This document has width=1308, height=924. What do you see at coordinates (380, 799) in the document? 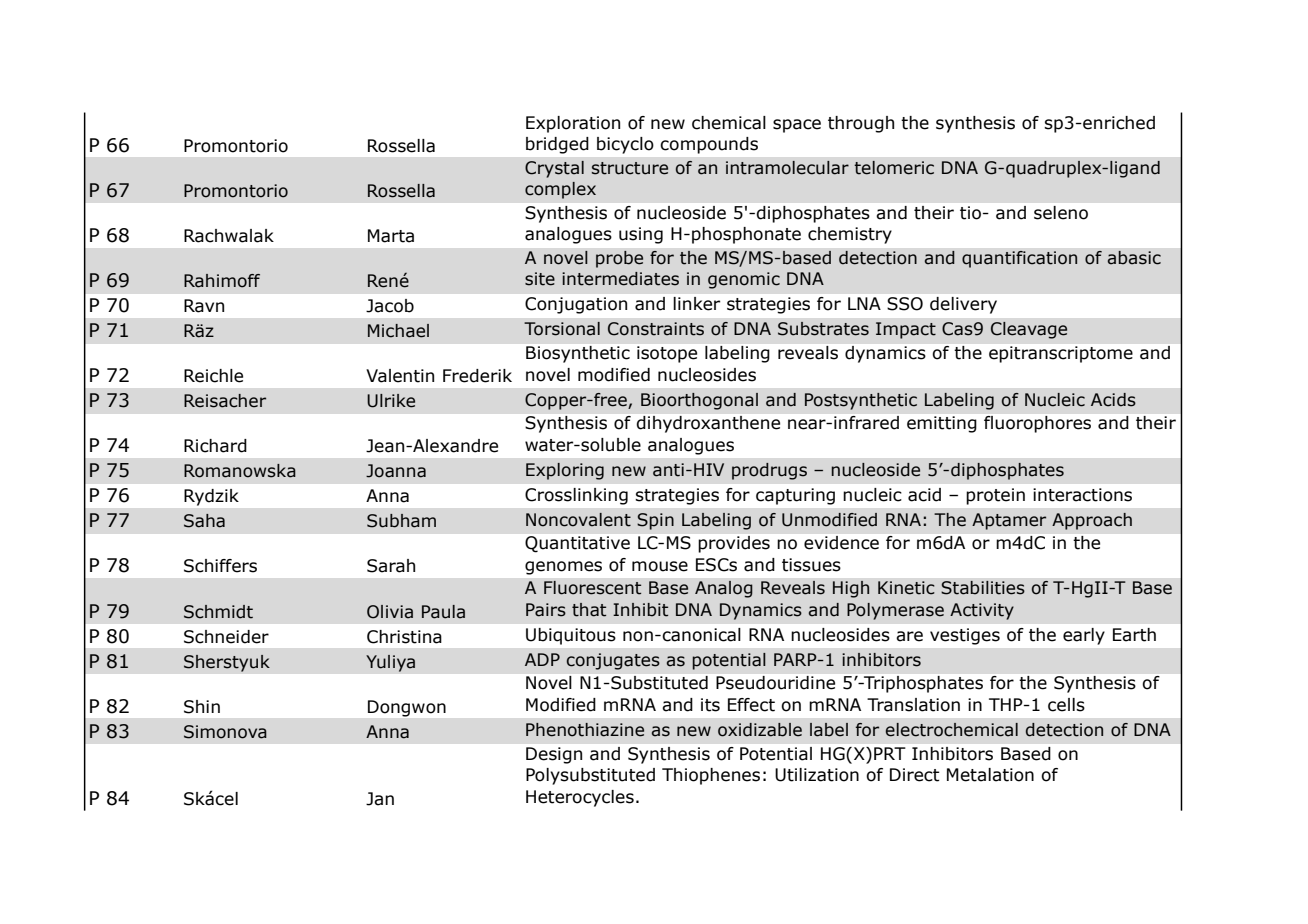
I see `Jan` at bounding box center [380, 799].
